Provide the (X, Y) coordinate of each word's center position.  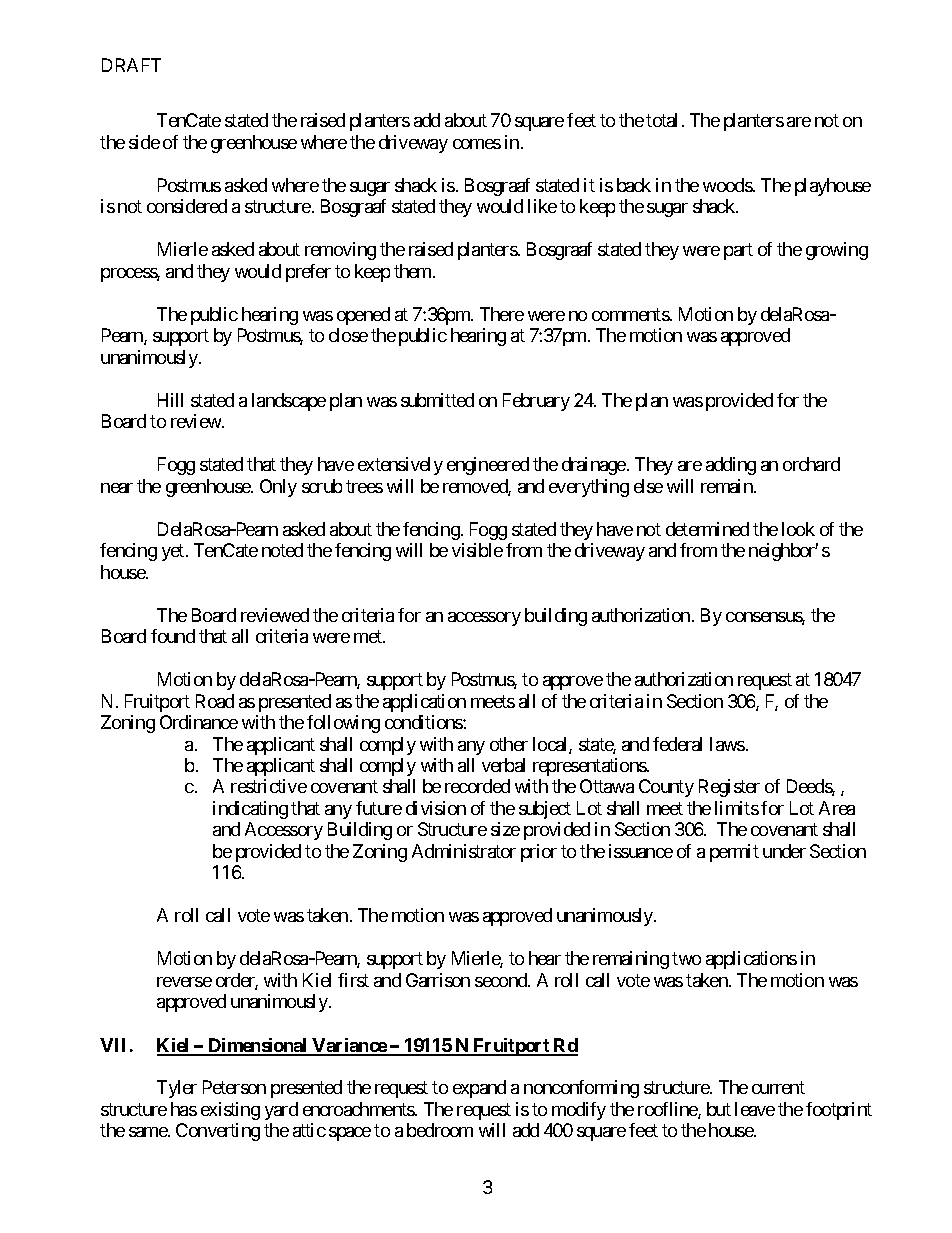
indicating (250, 810)
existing (230, 1111)
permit (734, 853)
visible (477, 550)
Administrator (464, 851)
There (502, 314)
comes (477, 144)
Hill (170, 400)
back (634, 185)
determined (707, 529)
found (173, 636)
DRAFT (131, 65)
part (738, 252)
